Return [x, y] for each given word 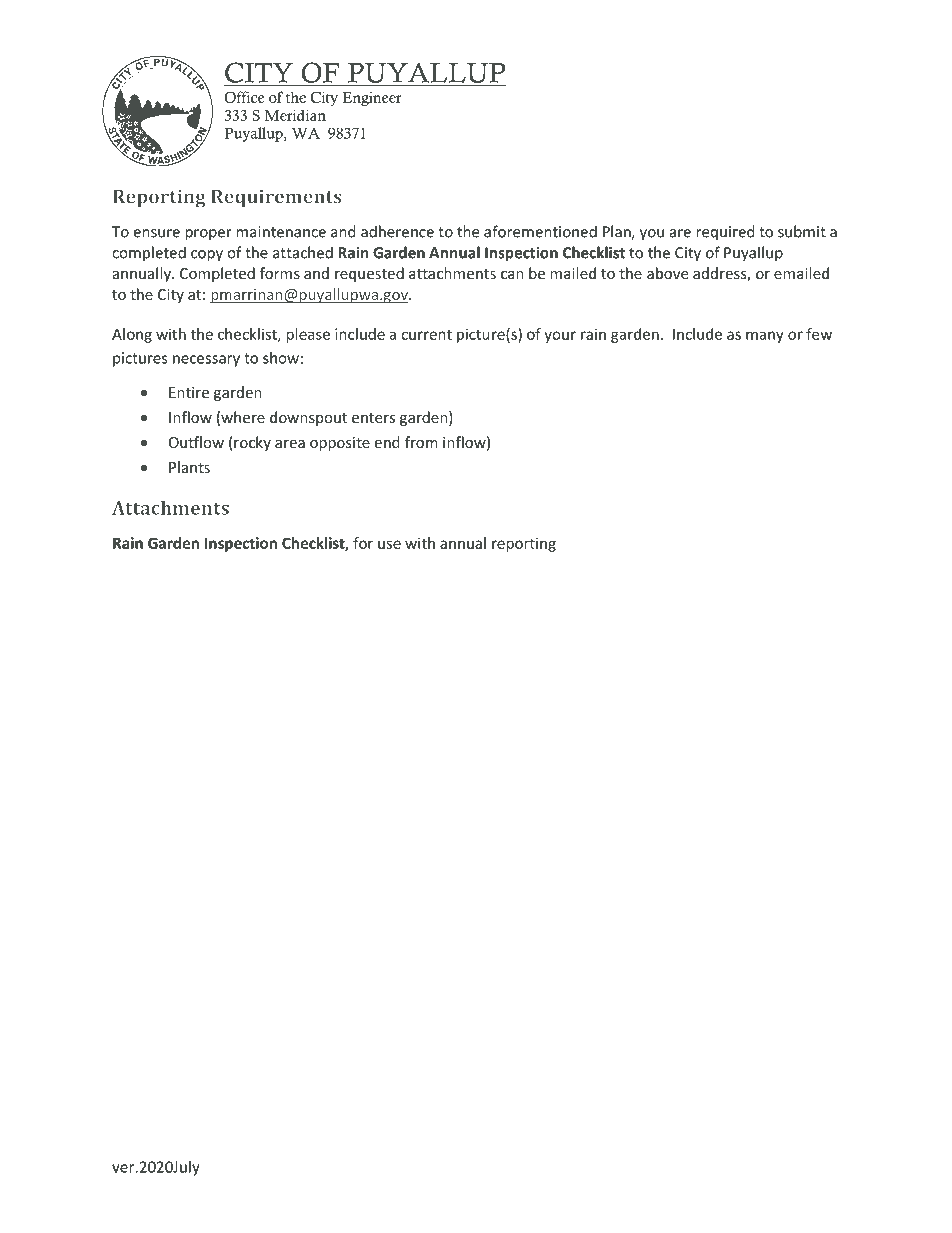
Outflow [196, 442]
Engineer [372, 98]
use [389, 544]
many [765, 337]
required [725, 233]
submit [802, 231]
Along [132, 335]
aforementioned [540, 231]
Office [244, 97]
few [819, 334]
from [421, 442]
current [426, 334]
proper [208, 235]
